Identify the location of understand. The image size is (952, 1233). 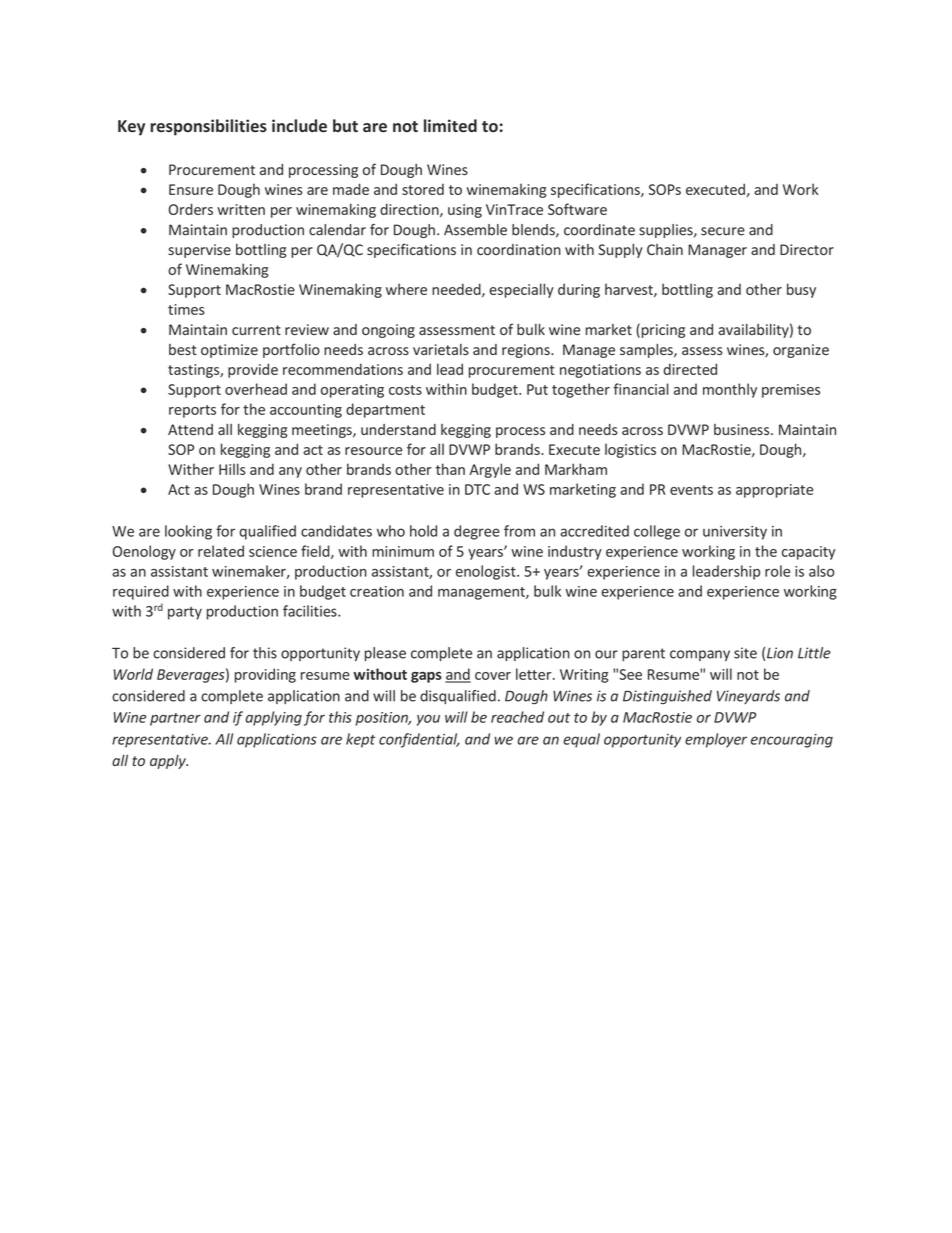
(398, 429).
